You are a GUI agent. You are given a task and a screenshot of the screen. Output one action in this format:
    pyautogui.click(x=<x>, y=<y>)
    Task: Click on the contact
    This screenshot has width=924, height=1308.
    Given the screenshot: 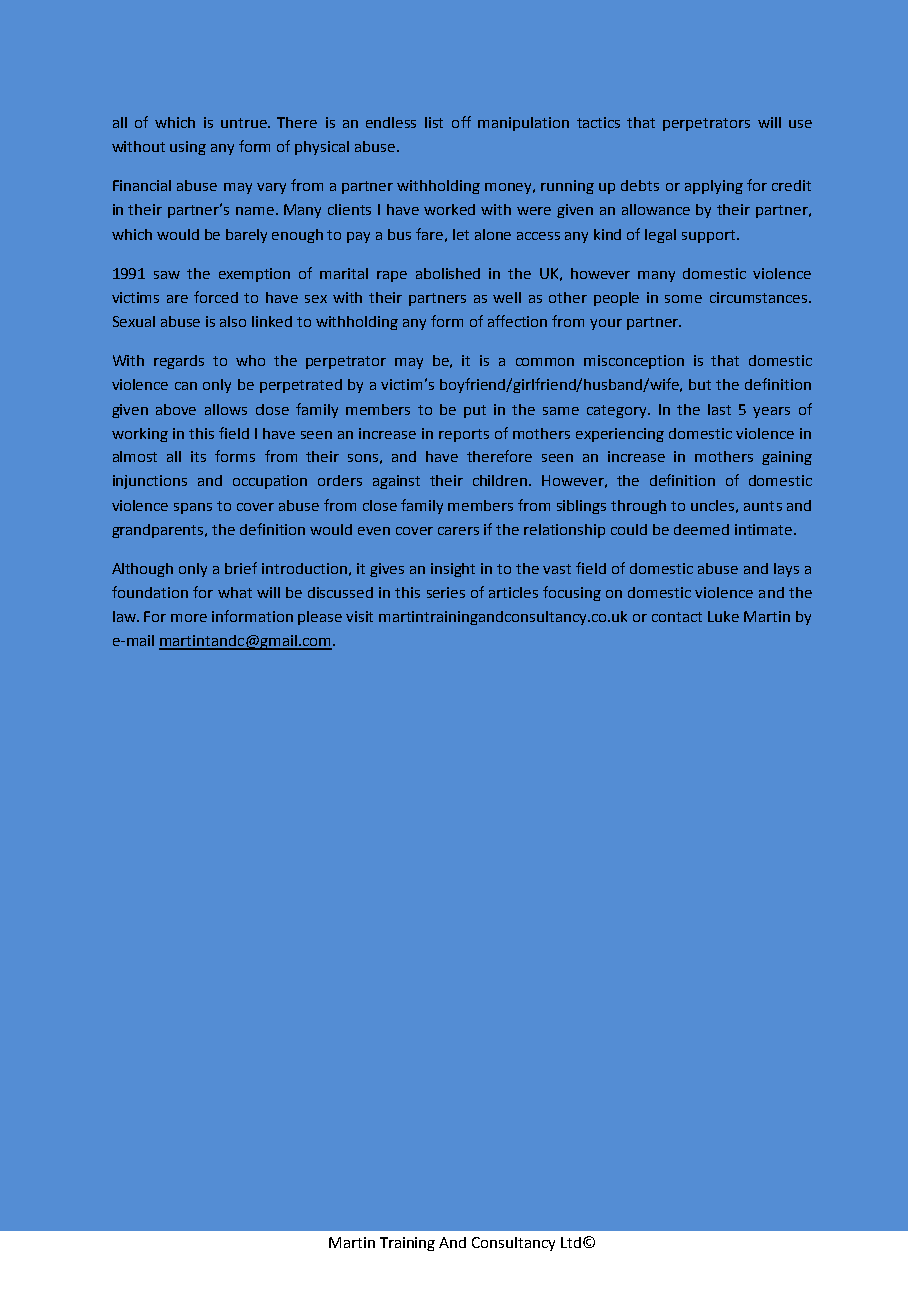 What is the action you would take?
    pyautogui.click(x=677, y=617)
